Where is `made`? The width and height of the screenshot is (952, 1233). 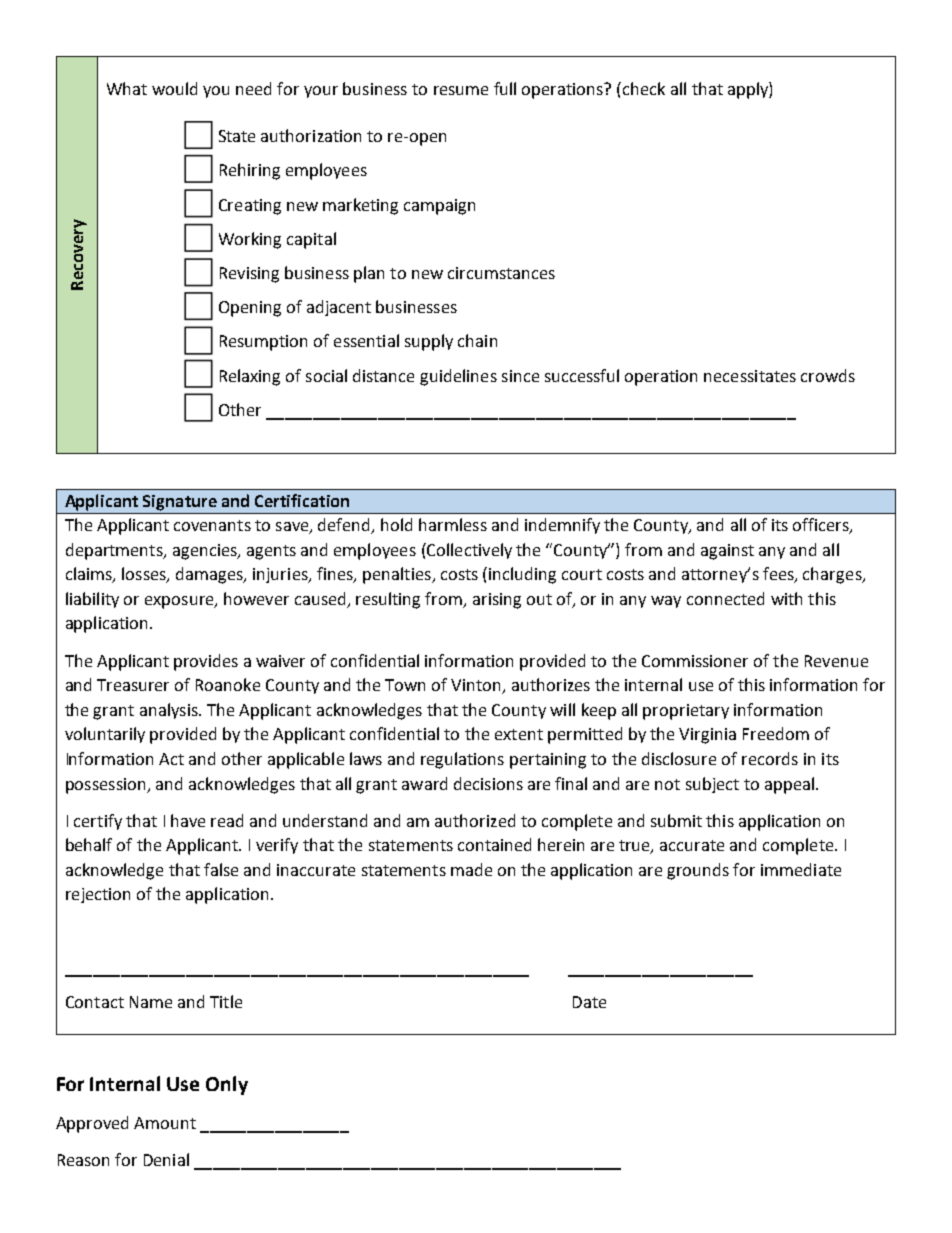 made is located at coordinates (471, 869).
